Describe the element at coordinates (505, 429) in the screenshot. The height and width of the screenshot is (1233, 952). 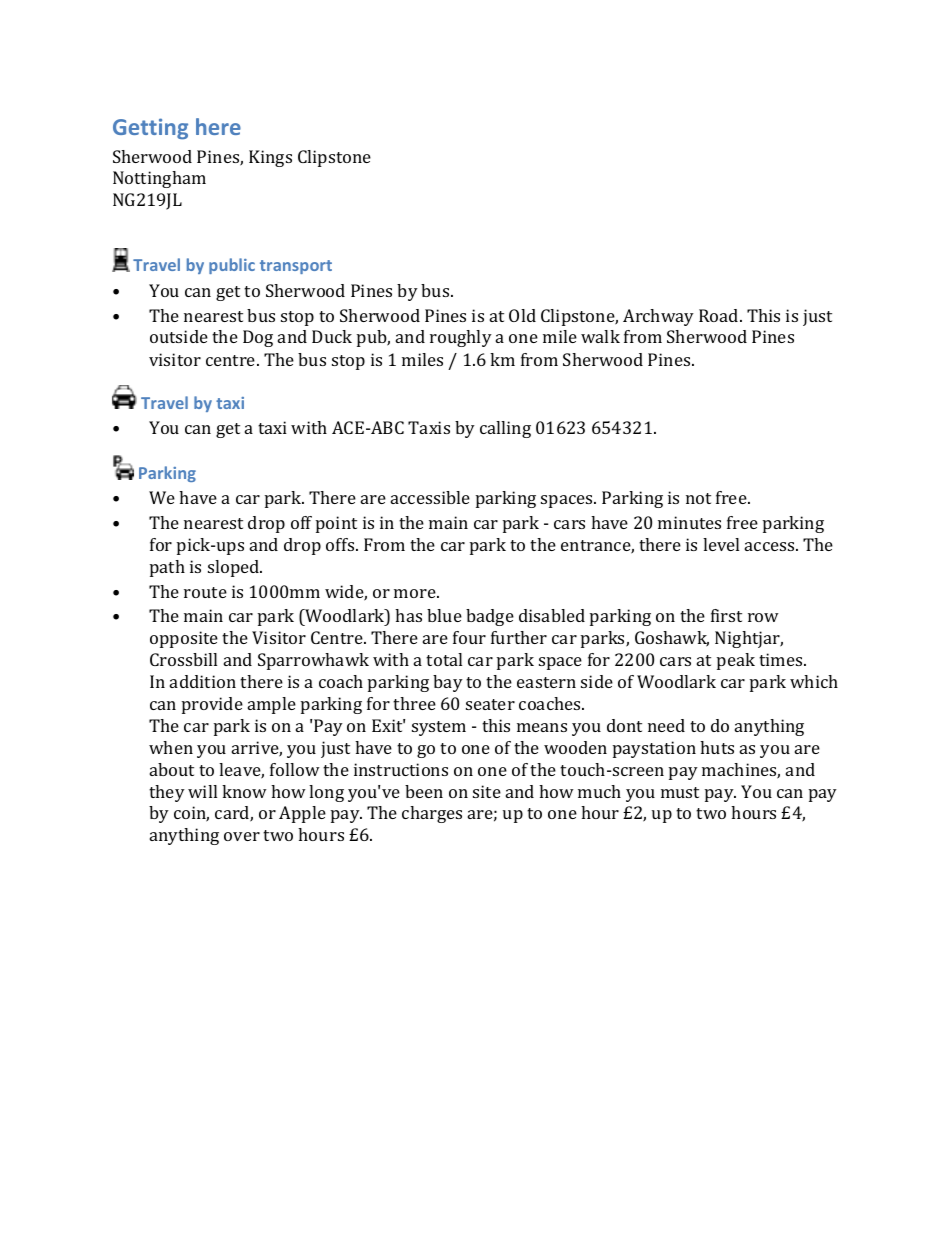
I see `calling` at that location.
